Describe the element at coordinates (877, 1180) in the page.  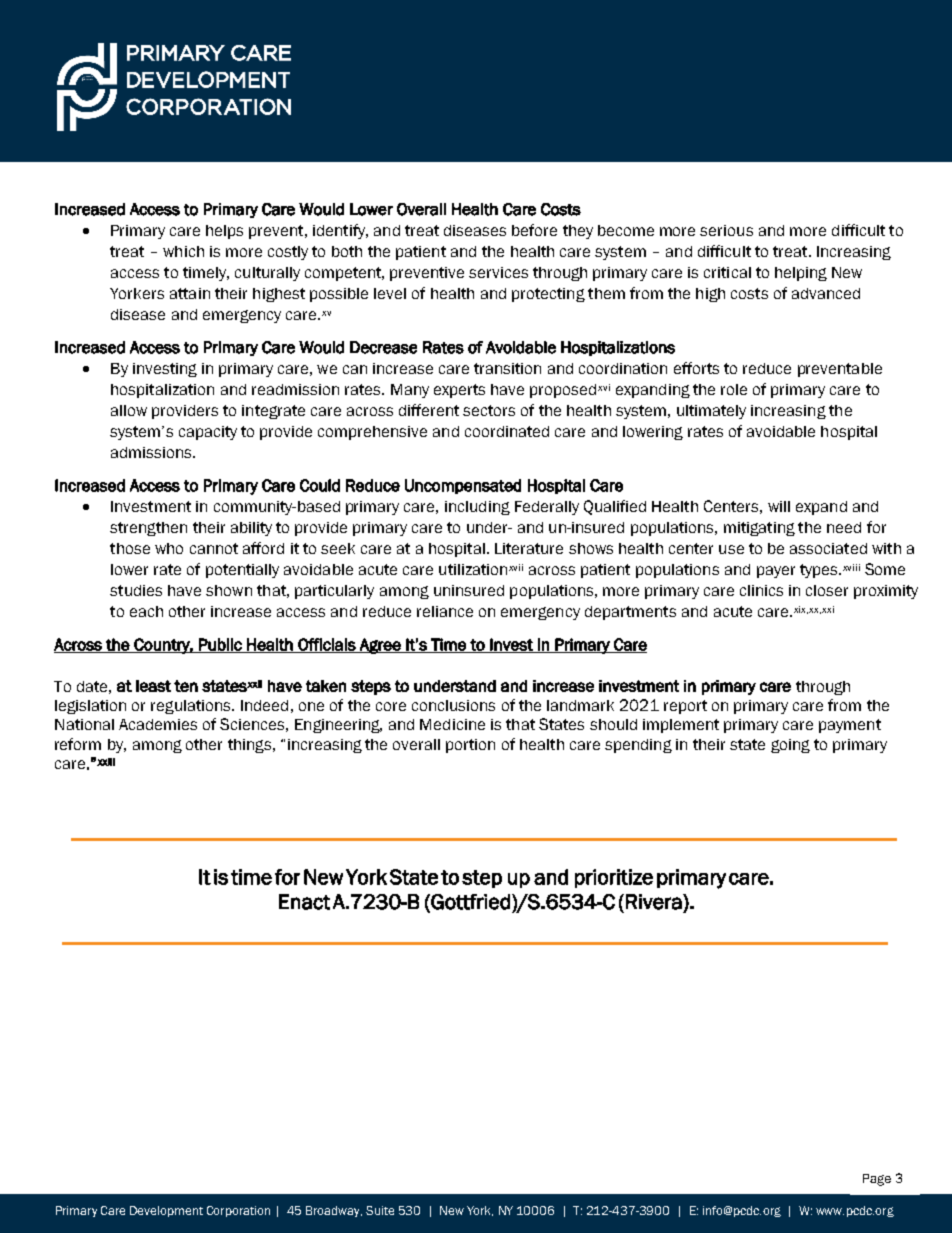
I see `Page` at that location.
